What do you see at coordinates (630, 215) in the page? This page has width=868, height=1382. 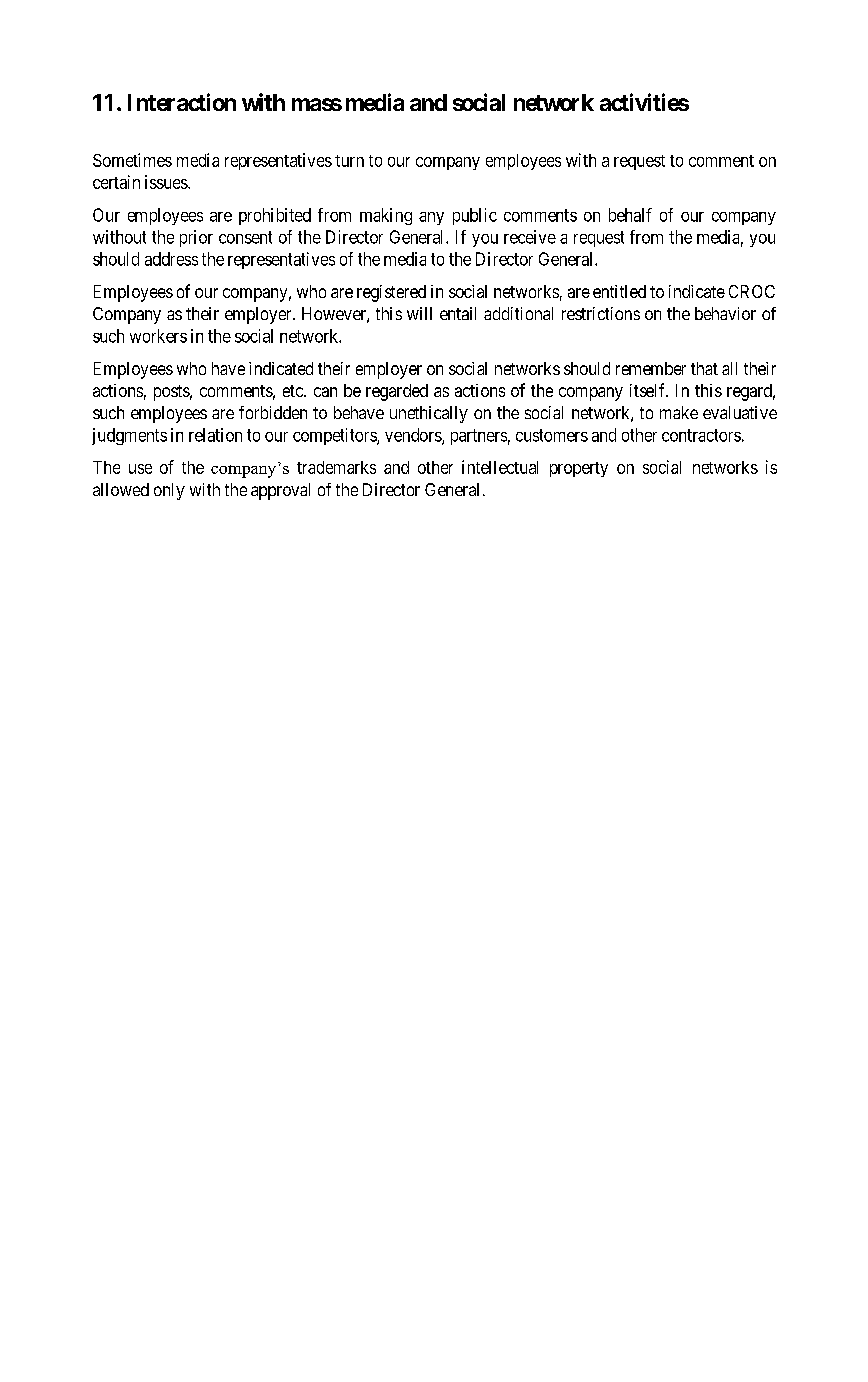 I see `behalf` at bounding box center [630, 215].
